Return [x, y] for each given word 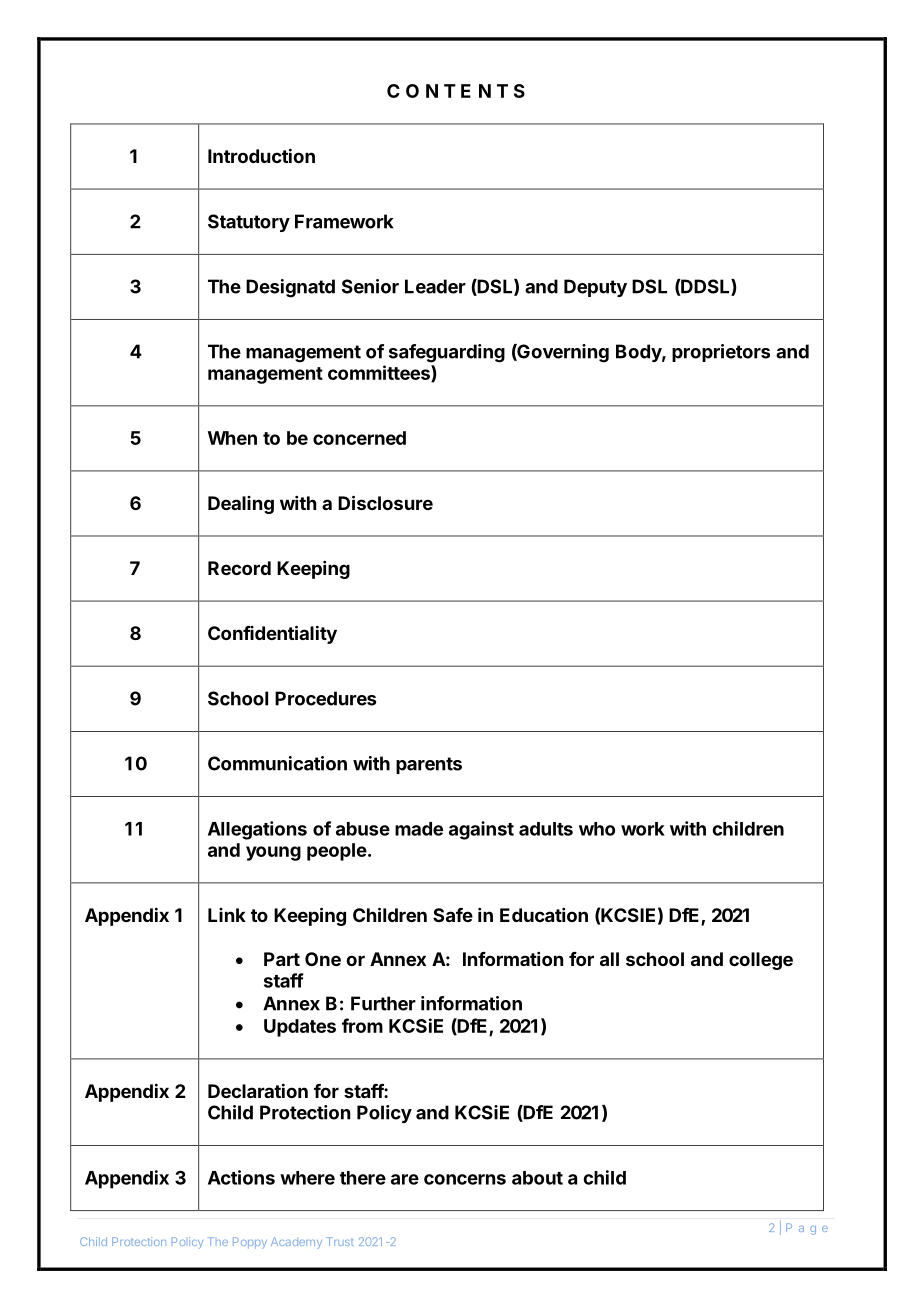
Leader [435, 286]
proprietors [721, 353]
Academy [296, 1243]
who [597, 829]
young [273, 853]
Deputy [595, 288]
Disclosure [385, 502]
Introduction [261, 155]
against [481, 830]
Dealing [241, 505]
